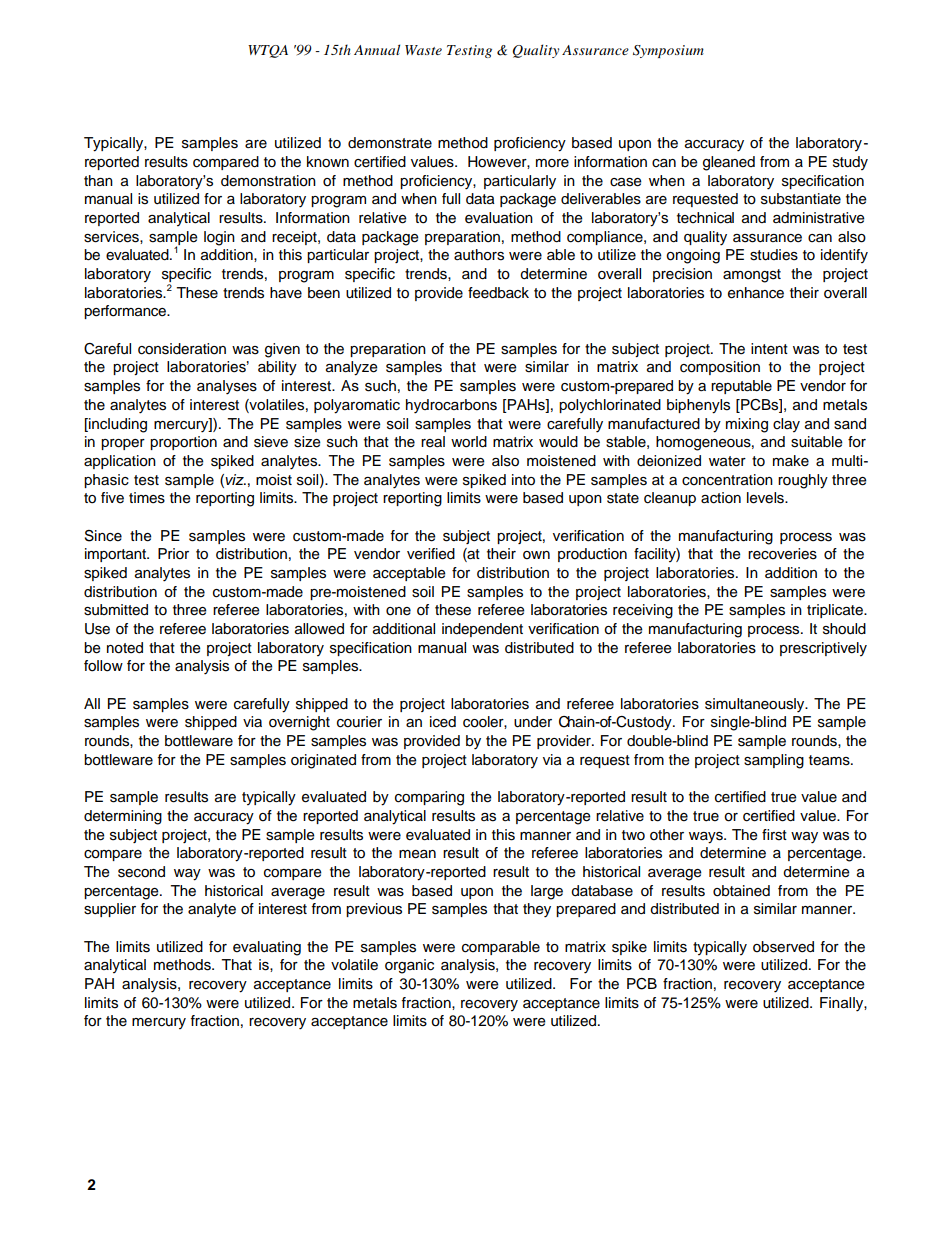 The height and width of the document is (1233, 952). Describe the element at coordinates (423, 50) in the document. I see `Waste` at that location.
